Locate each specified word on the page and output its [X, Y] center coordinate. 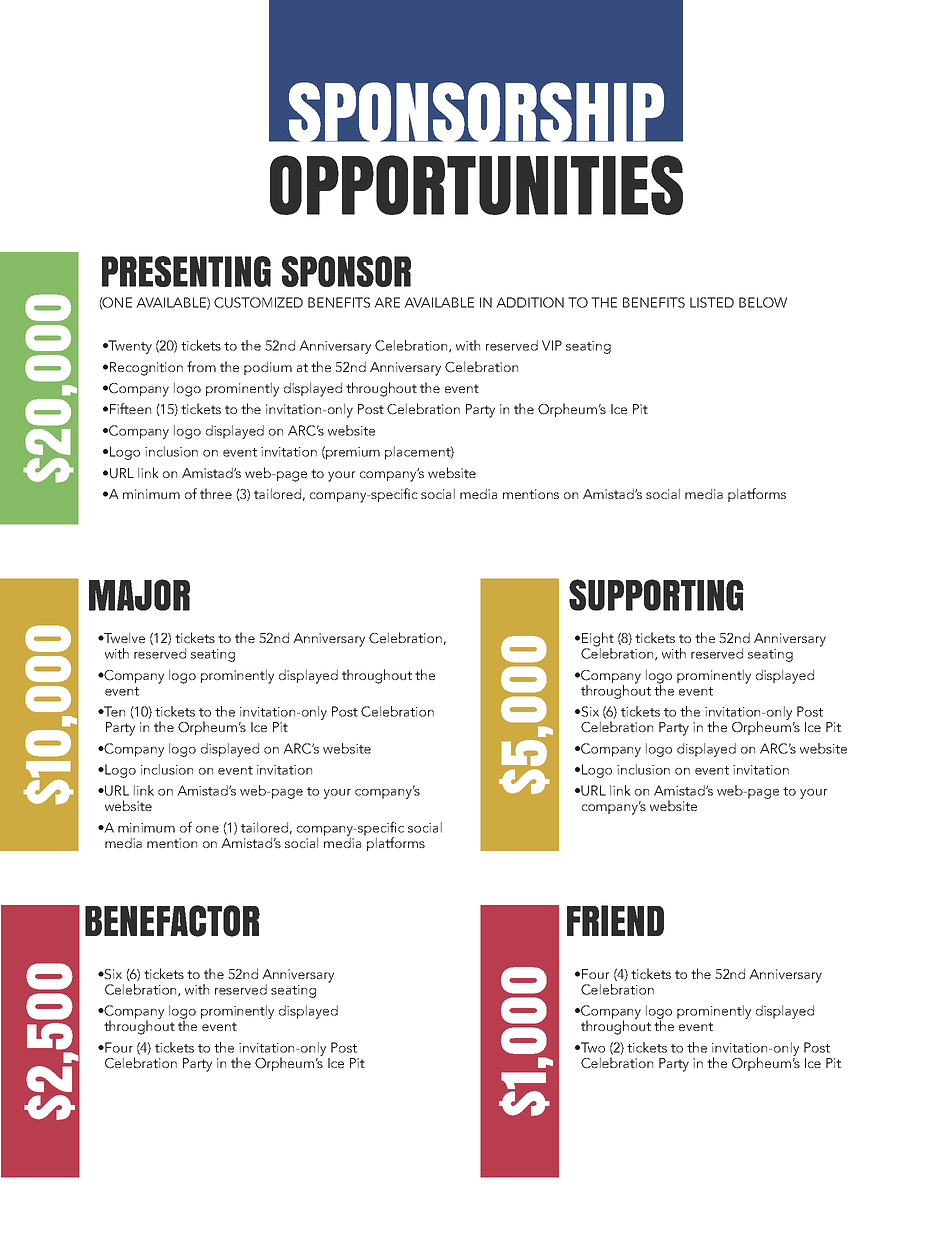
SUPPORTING [656, 595]
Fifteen [130, 408]
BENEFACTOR [172, 921]
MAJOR [139, 595]
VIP [552, 345]
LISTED [712, 302]
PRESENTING [186, 271]
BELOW [763, 302]
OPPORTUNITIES [476, 185]
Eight [598, 640]
